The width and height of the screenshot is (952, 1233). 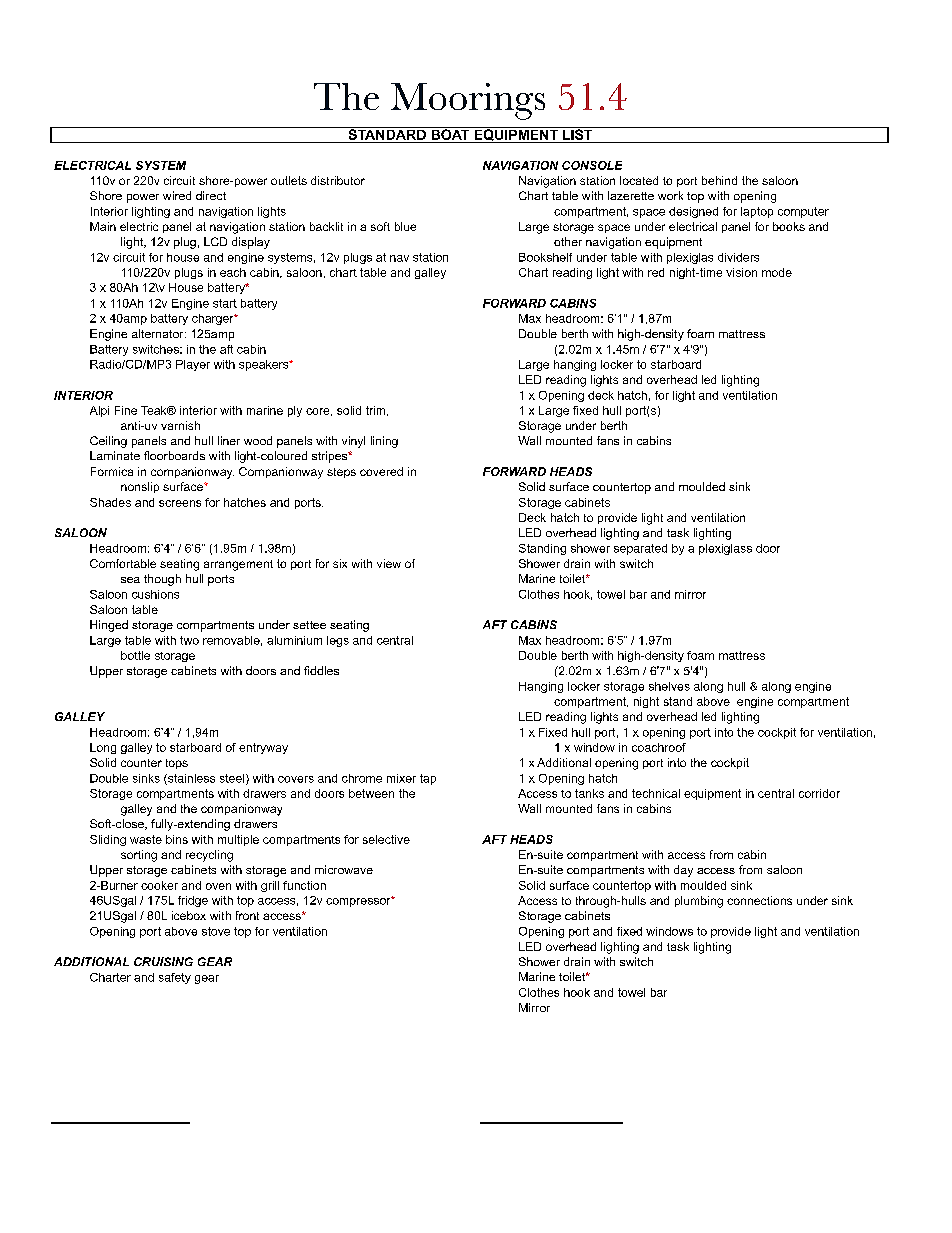 What do you see at coordinates (656, 793) in the screenshot?
I see `technical` at bounding box center [656, 793].
